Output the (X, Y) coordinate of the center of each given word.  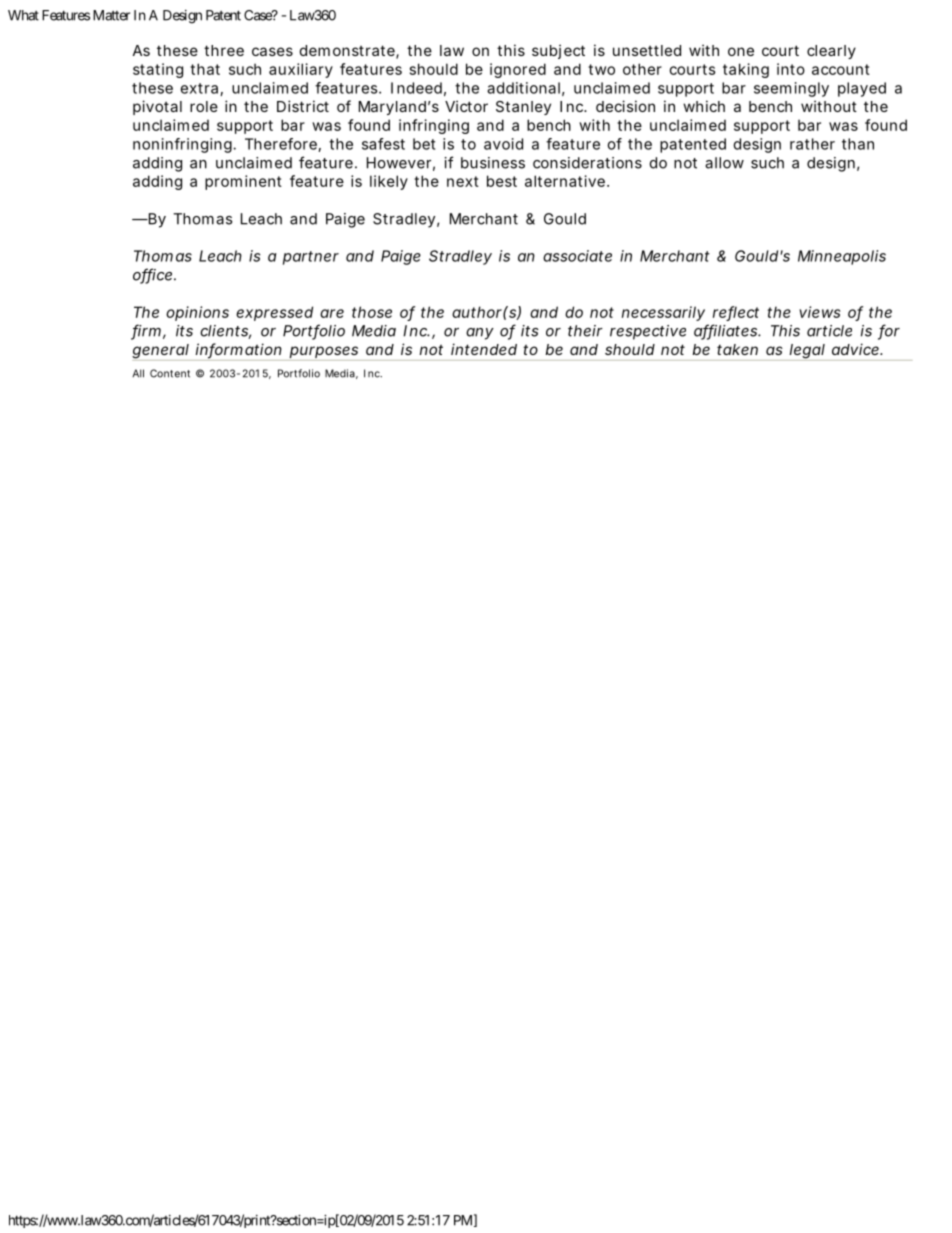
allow (724, 163)
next (463, 181)
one (741, 51)
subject (558, 51)
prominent (243, 182)
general (161, 352)
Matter (111, 15)
